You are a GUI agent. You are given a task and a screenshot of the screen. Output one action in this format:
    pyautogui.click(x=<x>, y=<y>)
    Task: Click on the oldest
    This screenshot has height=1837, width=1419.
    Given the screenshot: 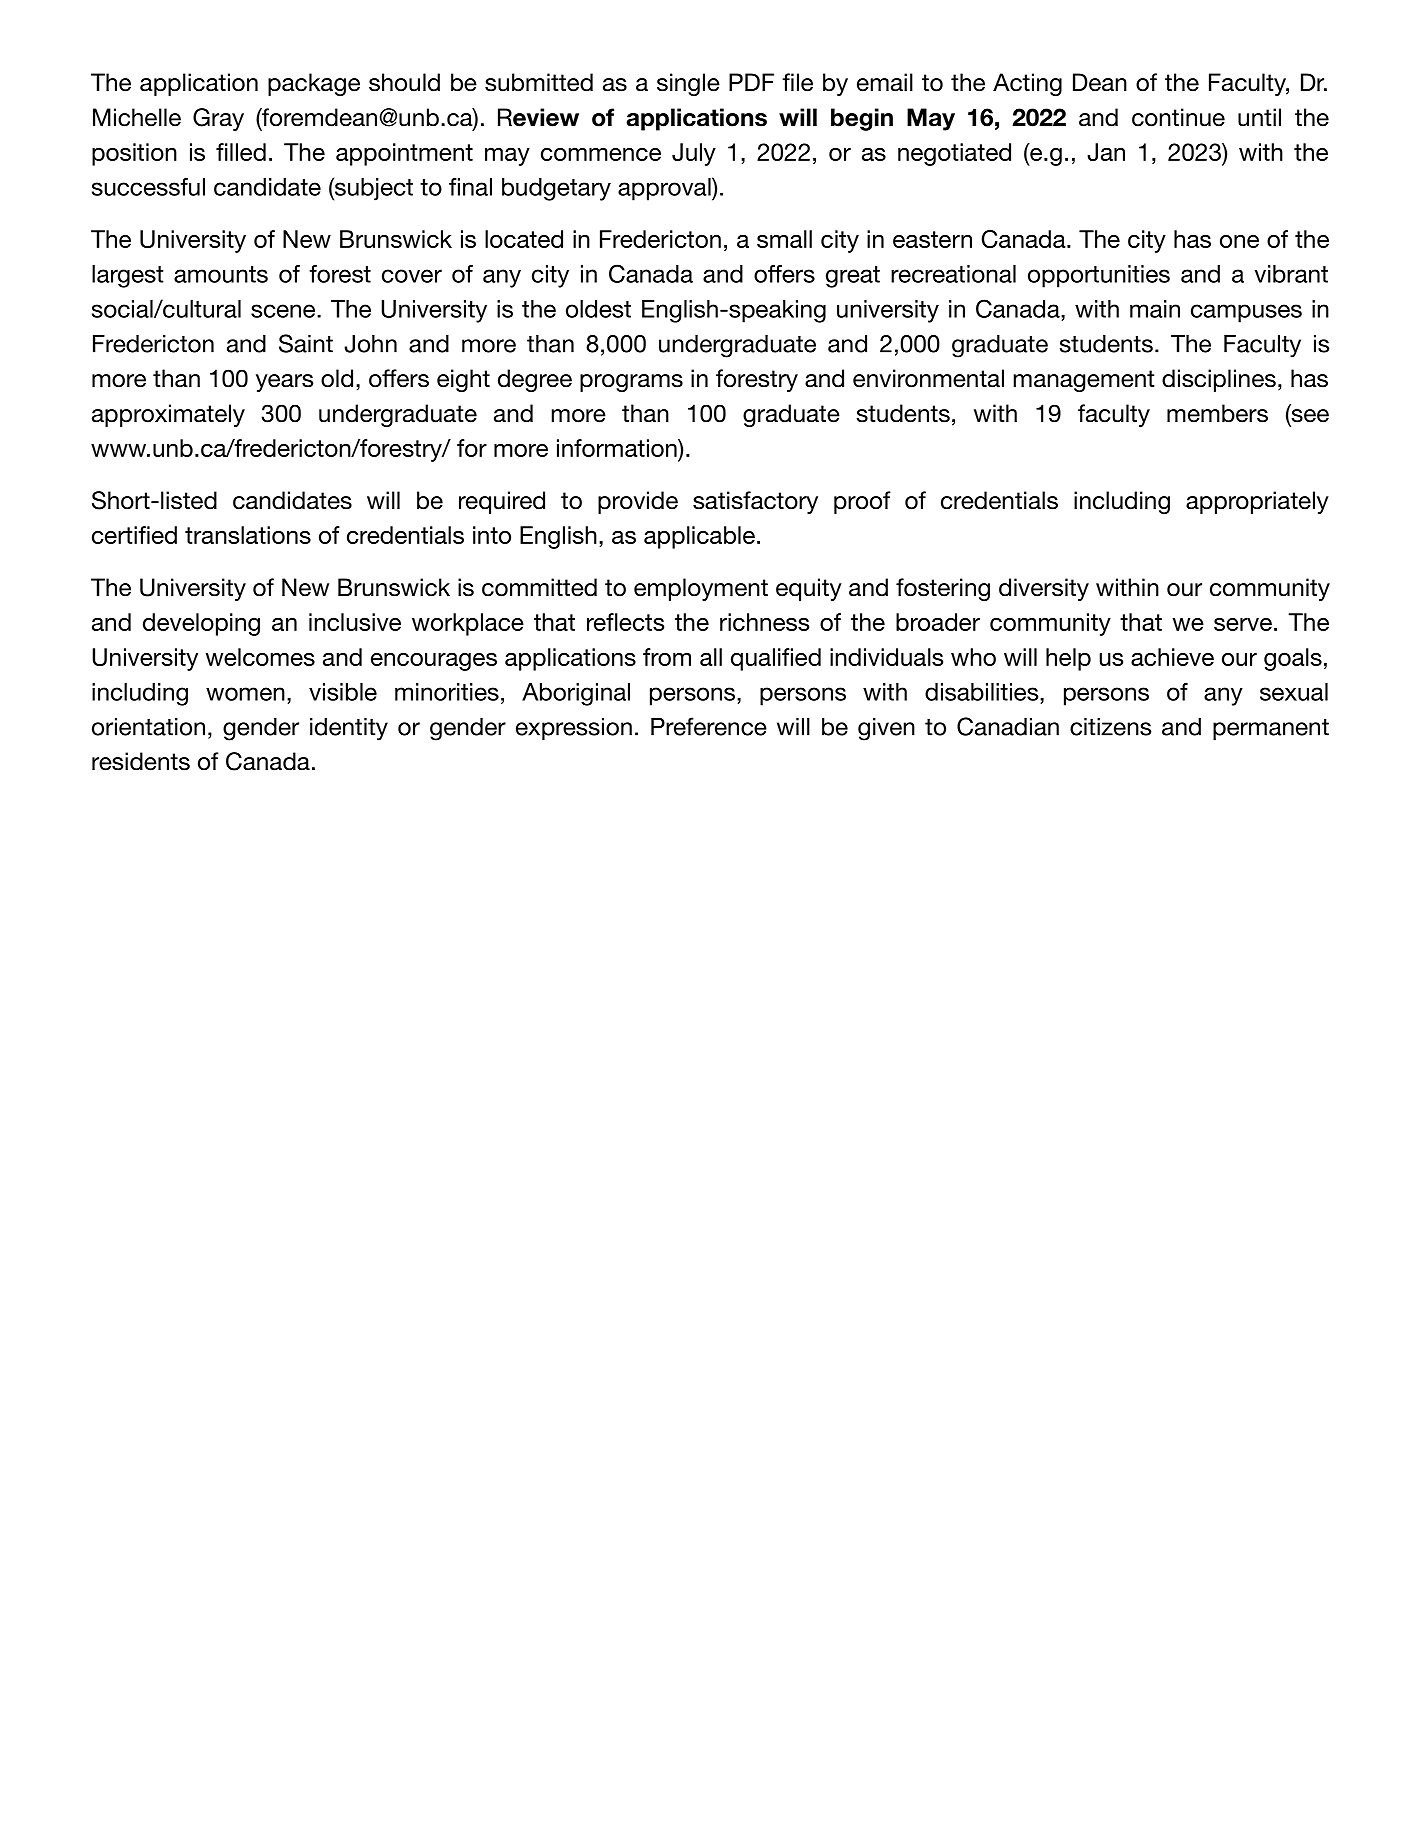 What is the action you would take?
    pyautogui.click(x=598, y=309)
